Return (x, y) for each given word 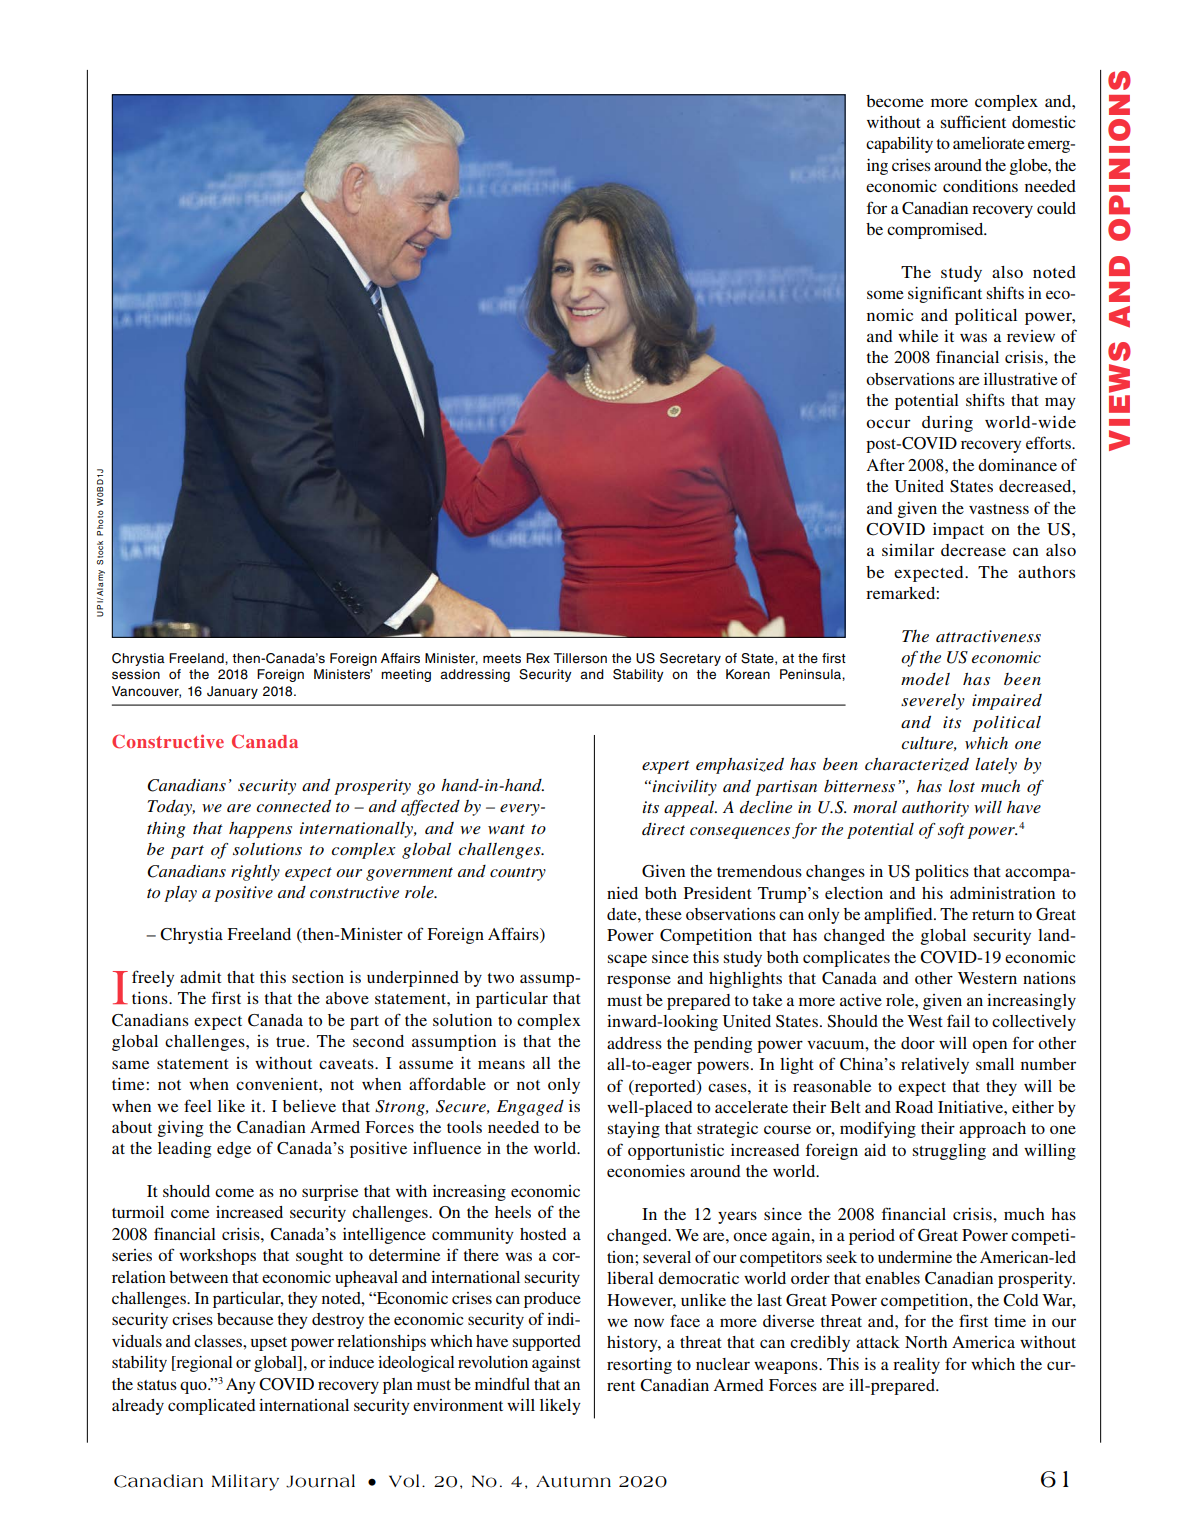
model (925, 679)
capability (899, 145)
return (993, 915)
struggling (949, 1152)
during (947, 424)
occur (888, 423)
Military (245, 1482)
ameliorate (989, 143)
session (136, 674)
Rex (538, 658)
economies (646, 1171)
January (232, 692)
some (885, 294)
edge (234, 1150)
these (663, 914)
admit (200, 977)
